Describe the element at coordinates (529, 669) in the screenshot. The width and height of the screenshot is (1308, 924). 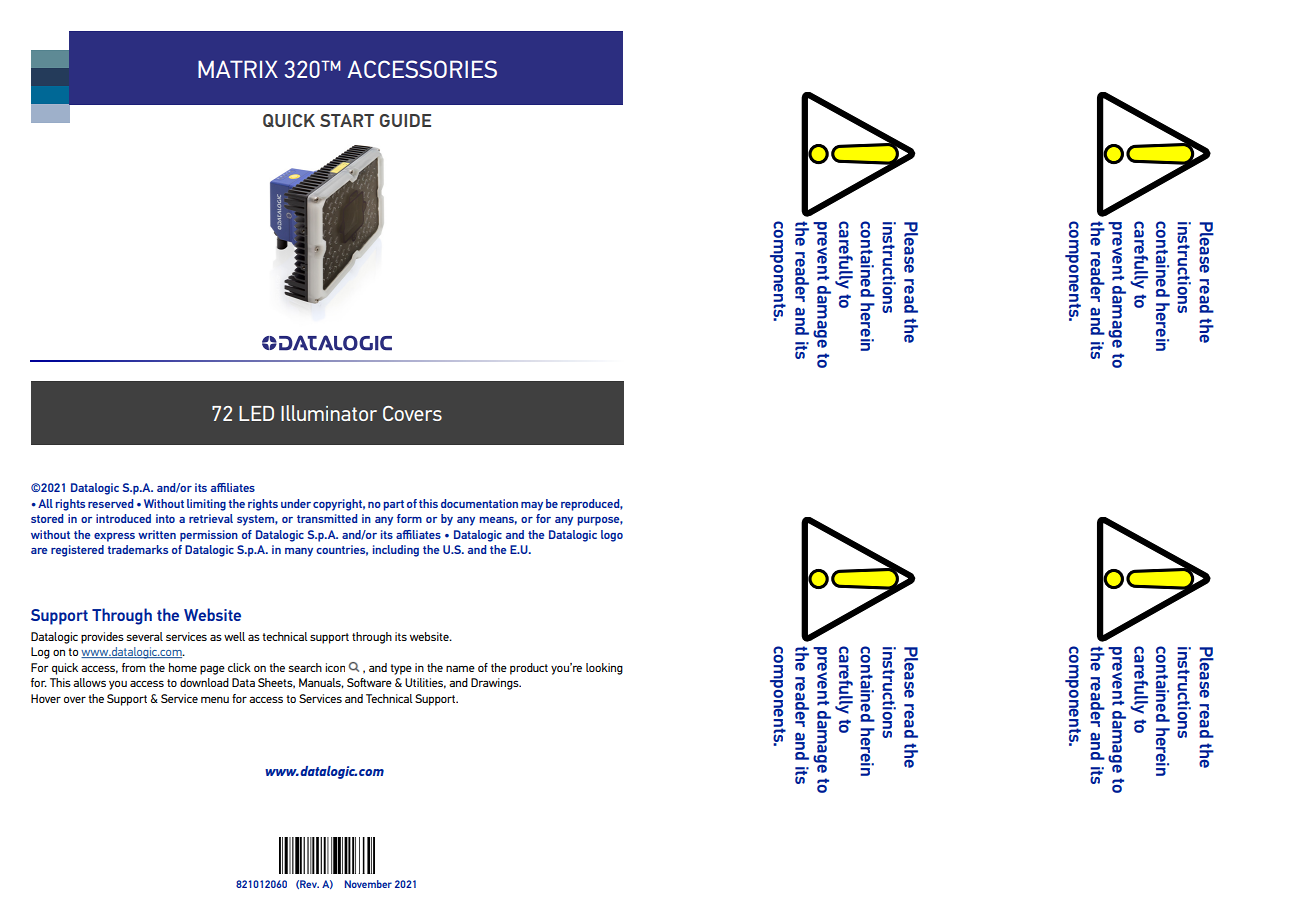
I see `product` at that location.
